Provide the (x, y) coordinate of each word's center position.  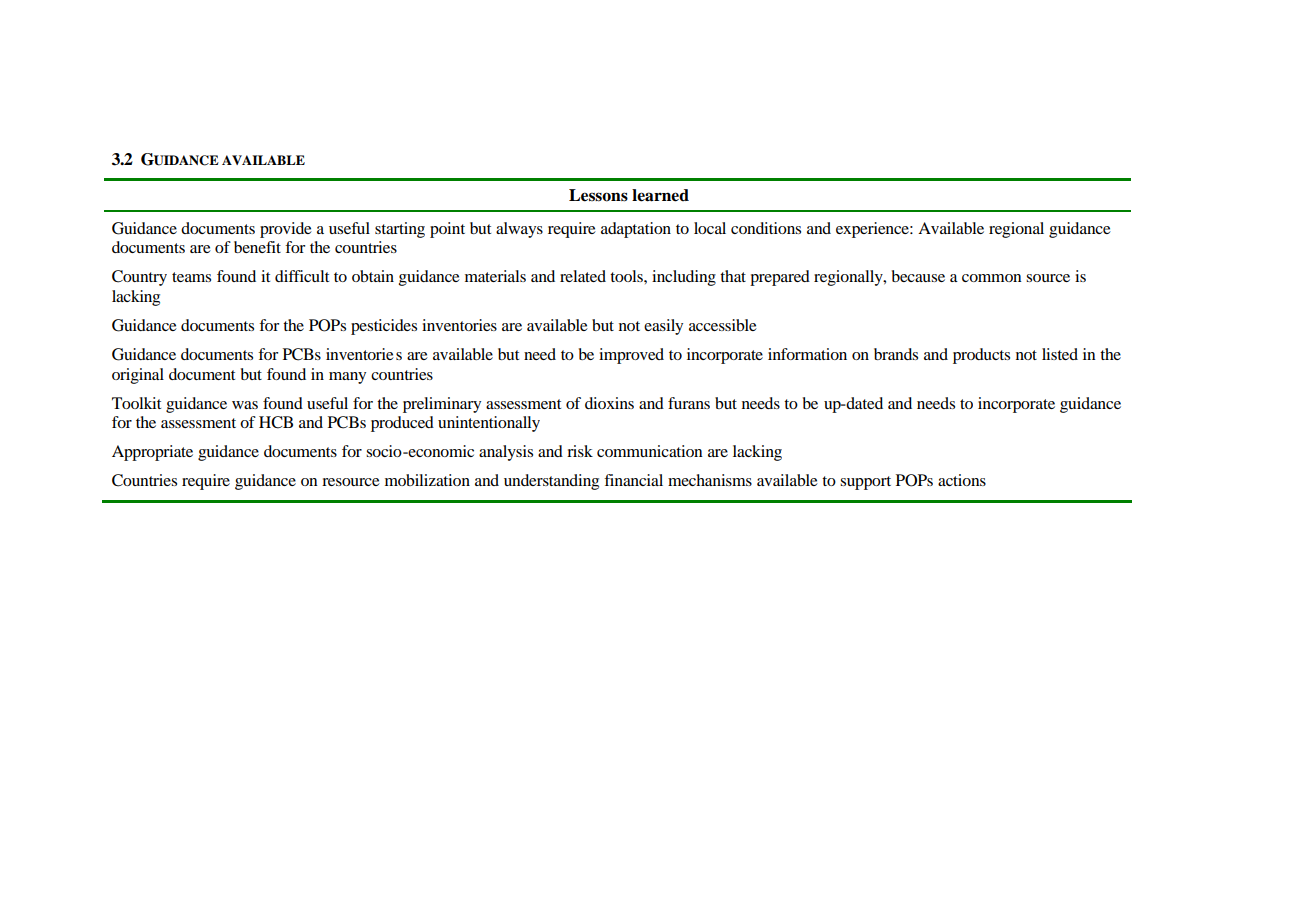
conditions (766, 228)
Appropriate (152, 453)
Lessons (598, 195)
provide (286, 230)
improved (631, 356)
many (347, 378)
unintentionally (489, 424)
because (918, 276)
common (992, 278)
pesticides (384, 327)
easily (663, 327)
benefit (257, 247)
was (245, 405)
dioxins (609, 403)
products (981, 356)
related (583, 276)
